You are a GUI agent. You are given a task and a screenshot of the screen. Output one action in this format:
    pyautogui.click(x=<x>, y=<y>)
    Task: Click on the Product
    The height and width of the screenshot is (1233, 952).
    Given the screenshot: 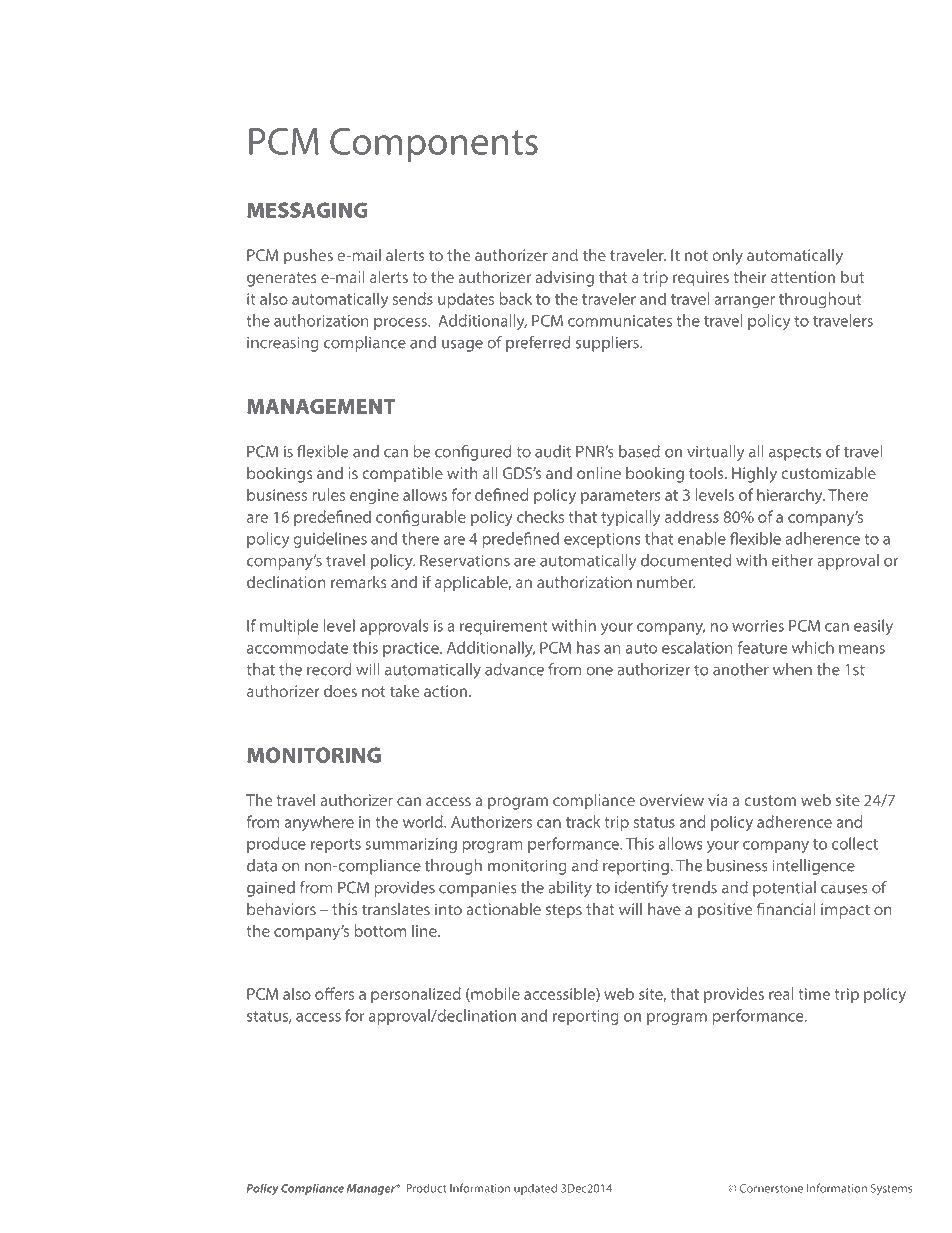 What is the action you would take?
    pyautogui.click(x=426, y=1188)
